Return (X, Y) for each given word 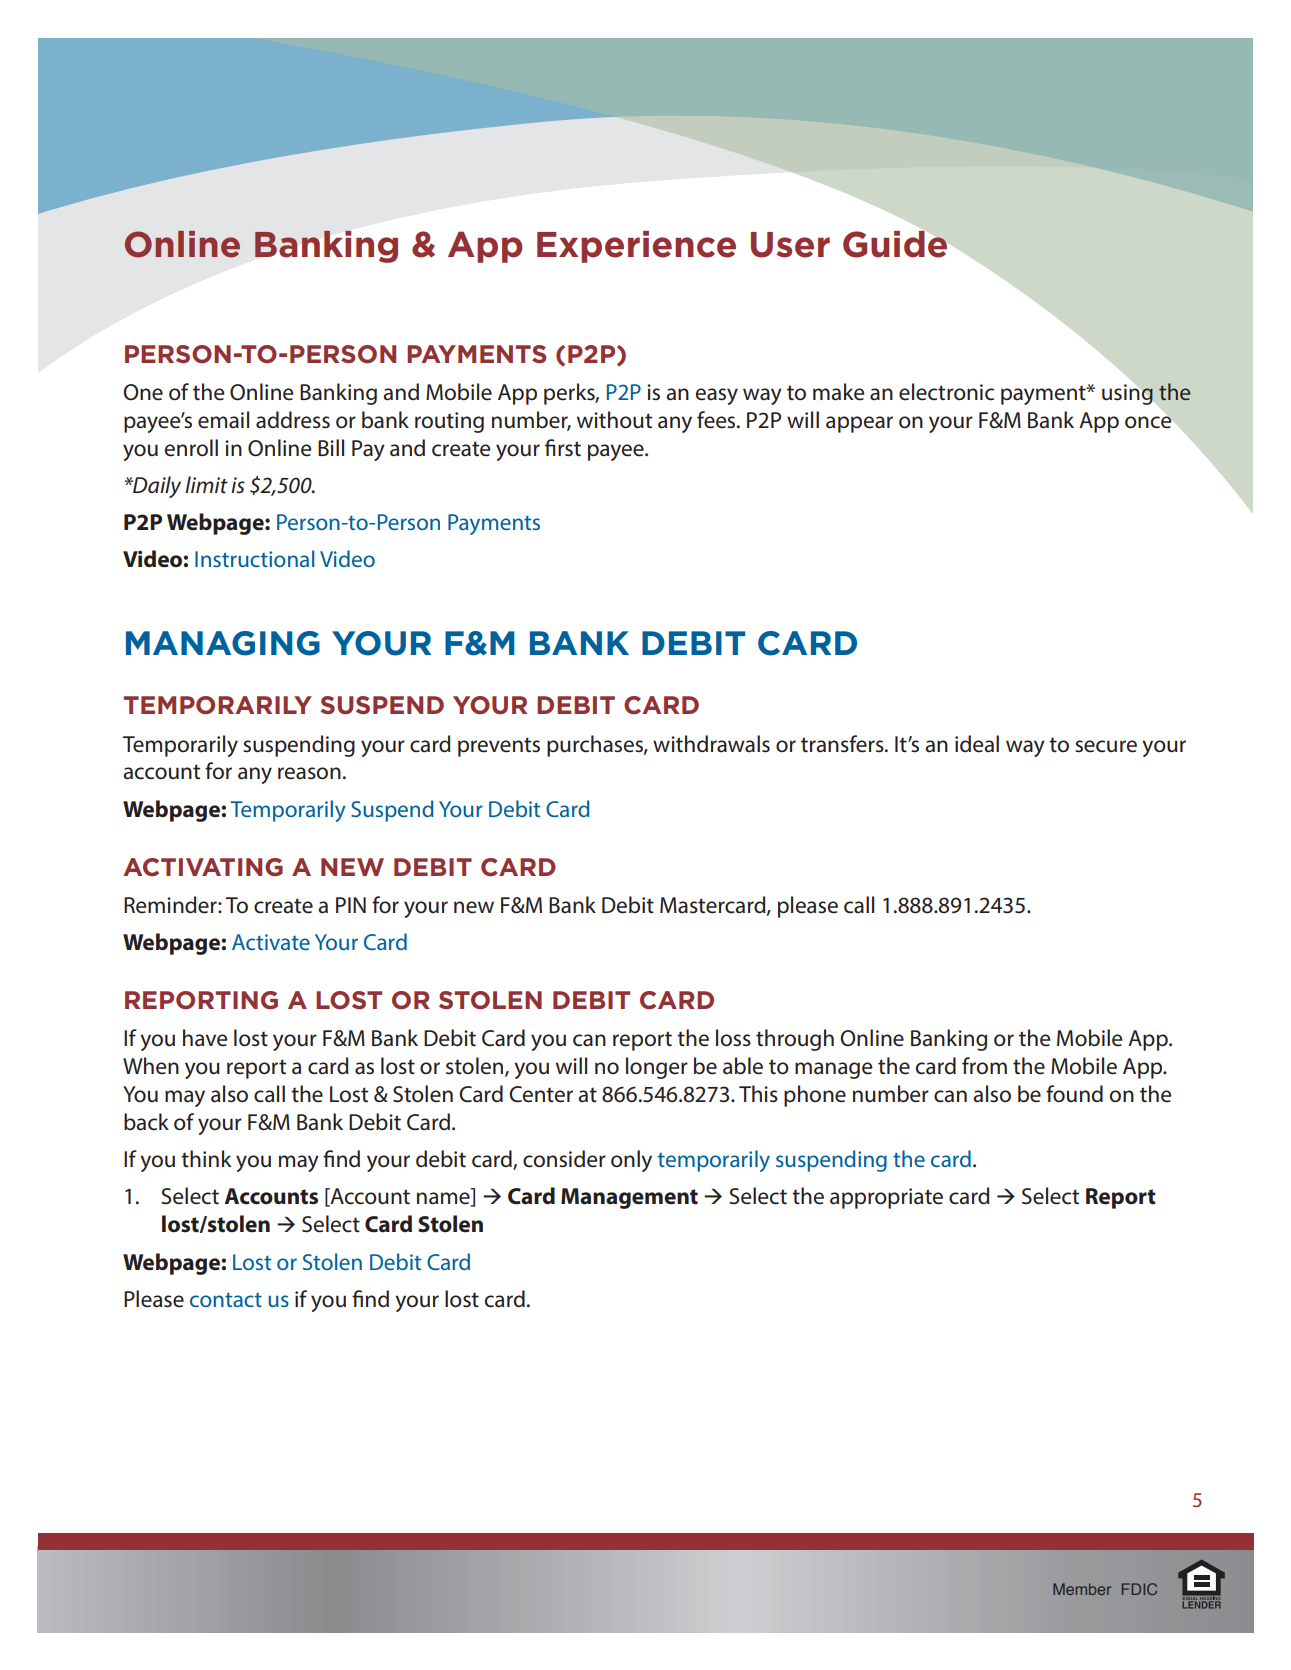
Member (1082, 1589)
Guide (895, 244)
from (984, 1066)
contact (226, 1300)
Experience (636, 247)
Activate (271, 942)
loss (733, 1038)
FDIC (1139, 1589)
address (293, 420)
